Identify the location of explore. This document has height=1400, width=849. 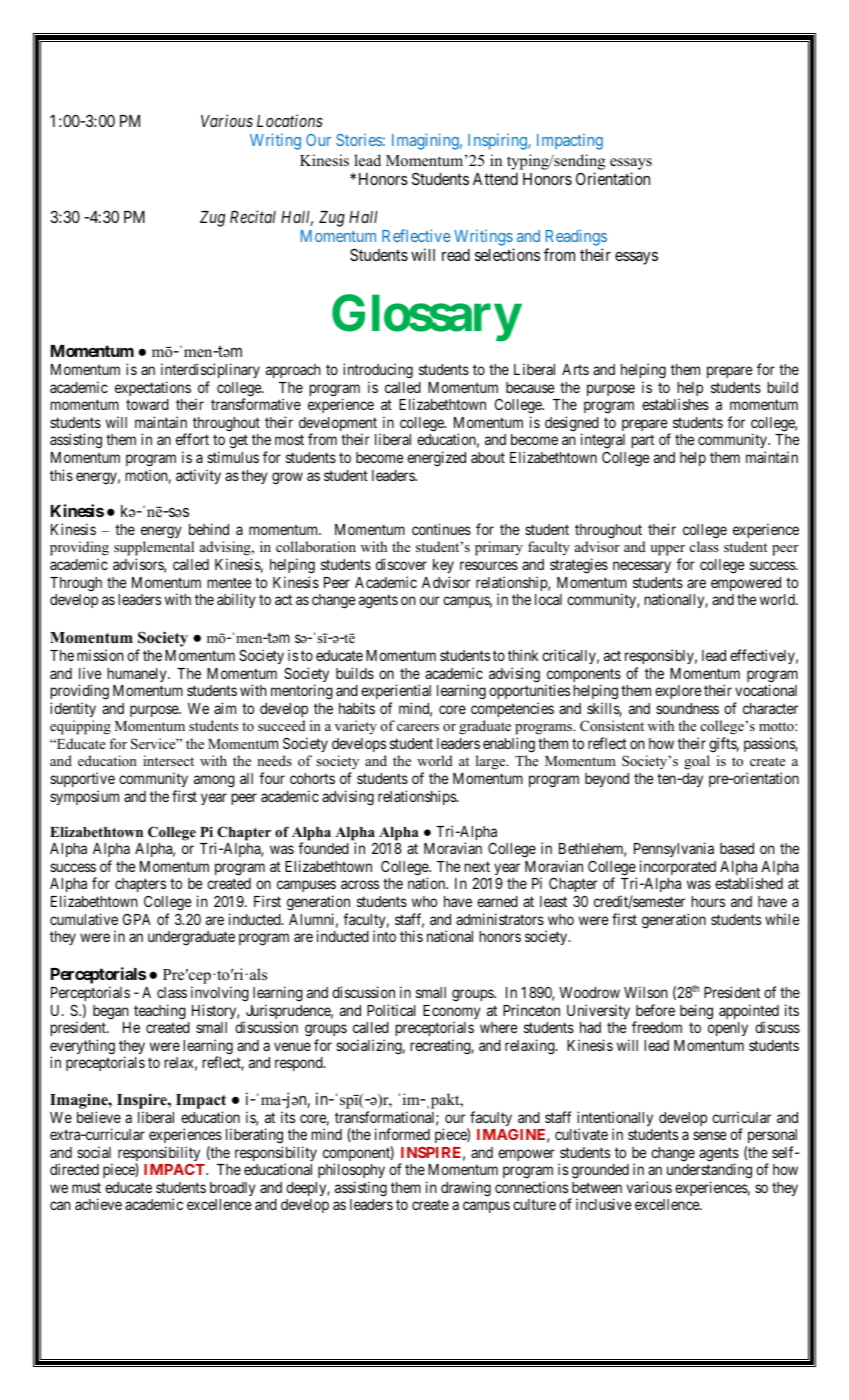
(678, 692).
